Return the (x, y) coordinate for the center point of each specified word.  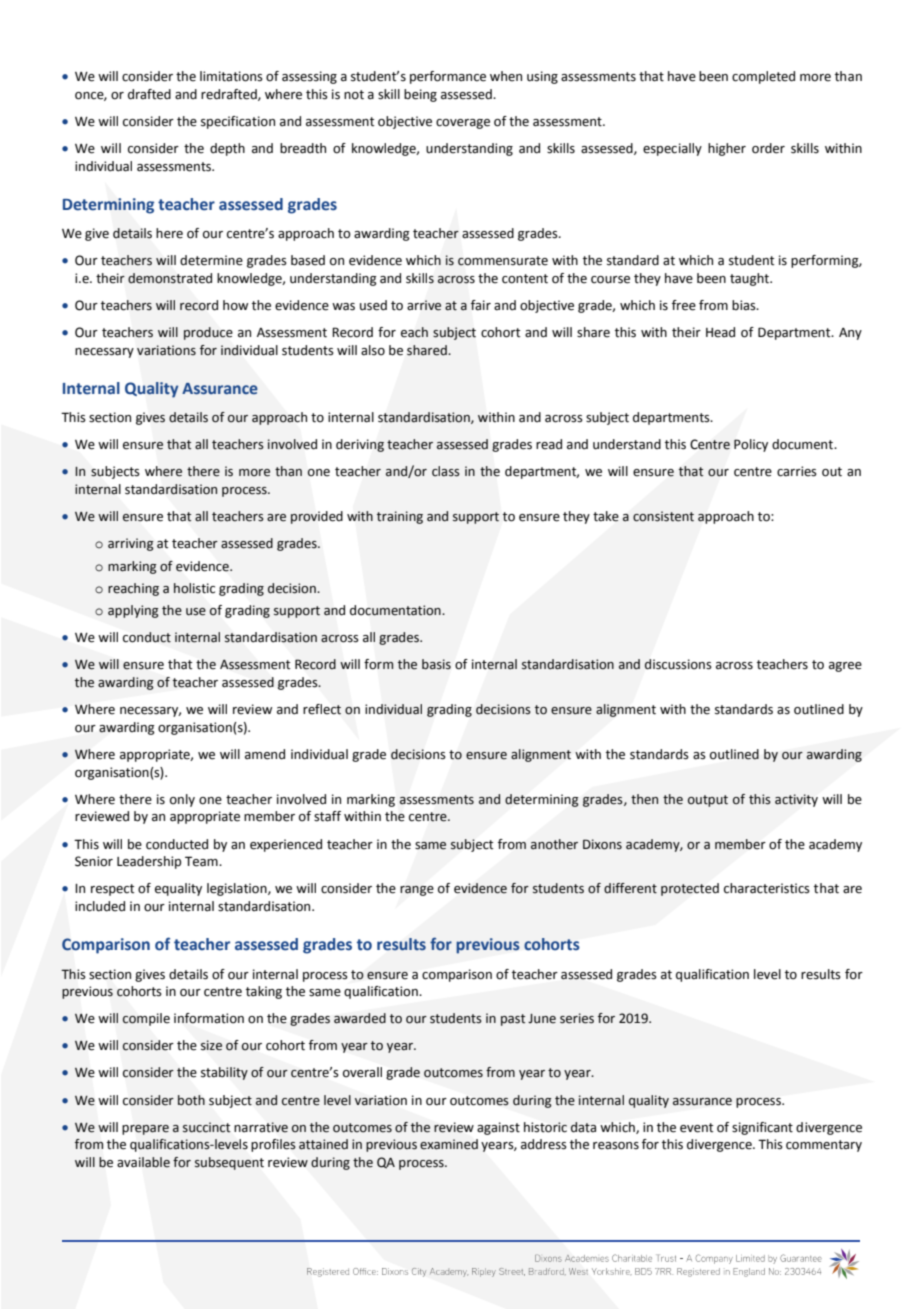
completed (763, 77)
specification (238, 122)
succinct (206, 1127)
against (498, 1128)
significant (762, 1128)
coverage (463, 124)
